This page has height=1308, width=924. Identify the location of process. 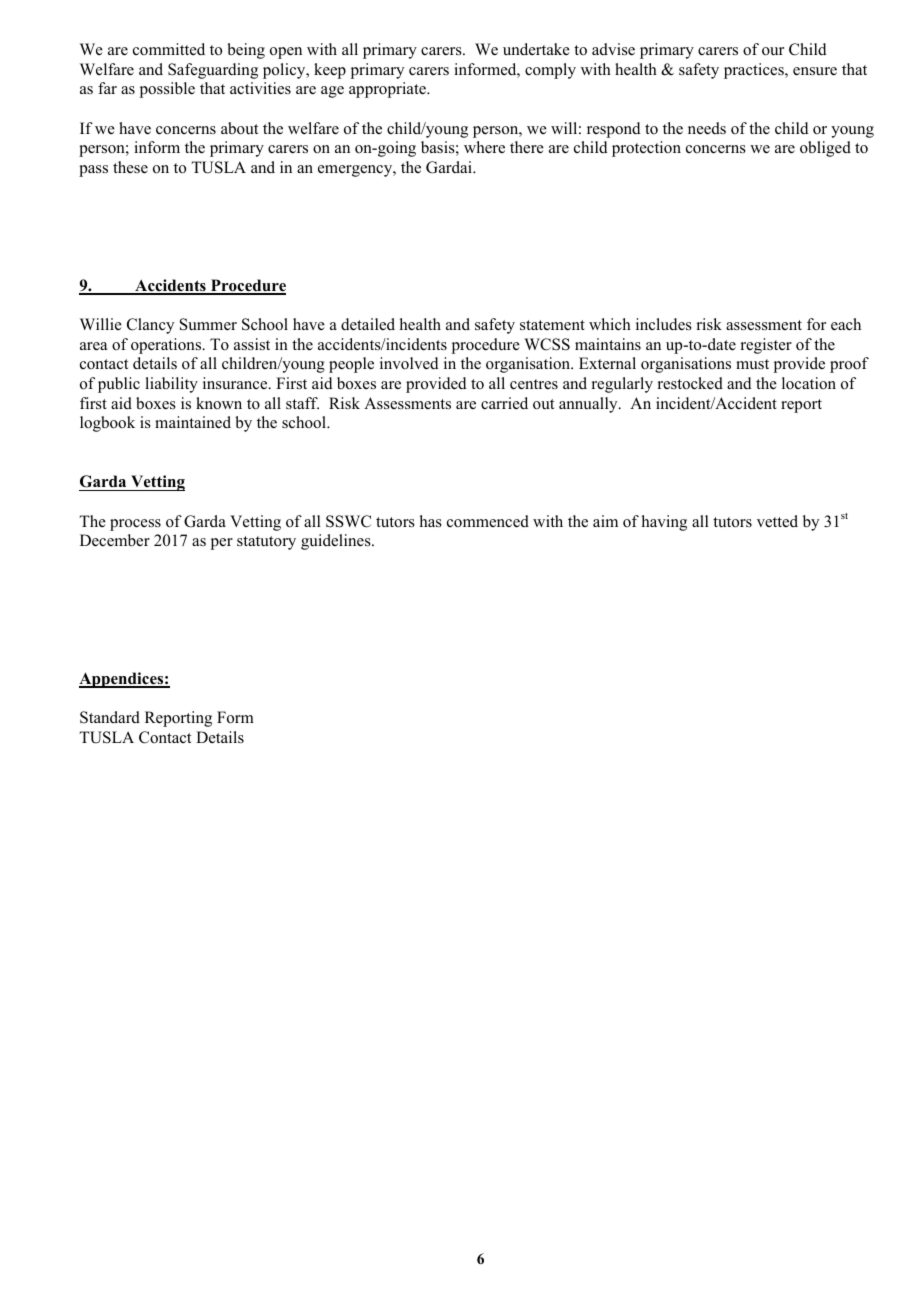
(135, 525).
